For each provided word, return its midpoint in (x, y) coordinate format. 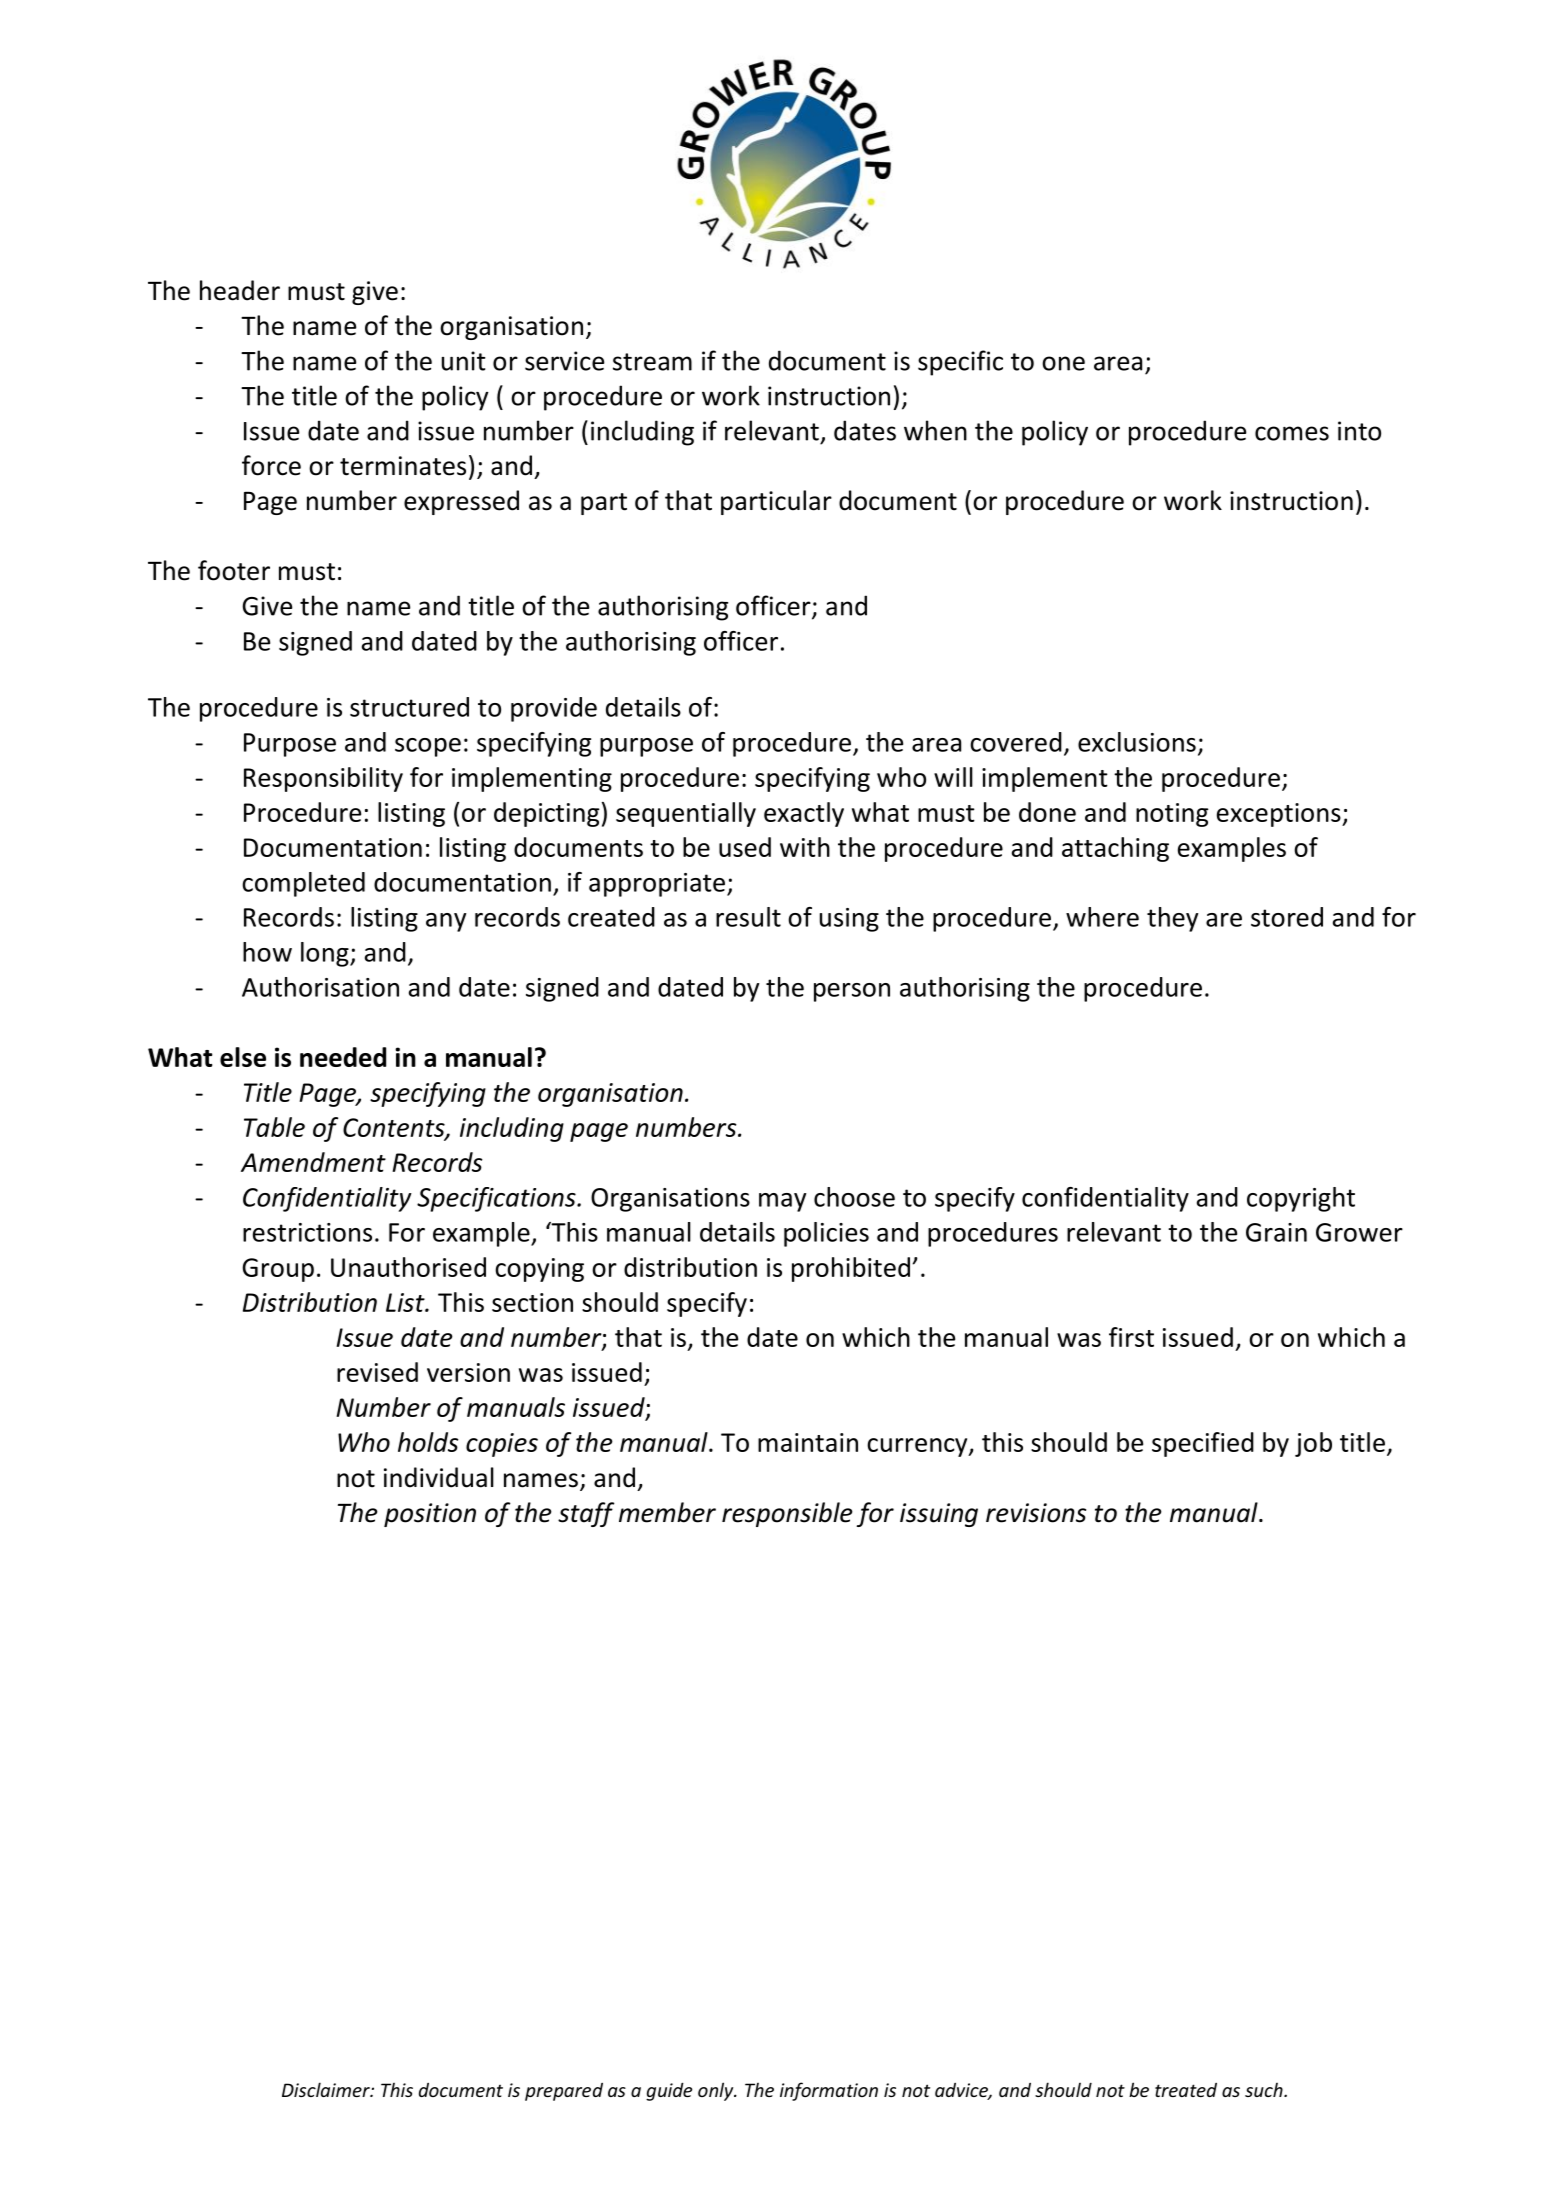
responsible (787, 1514)
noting (1172, 815)
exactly (804, 814)
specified (1203, 1444)
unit (463, 361)
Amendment (313, 1162)
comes (1292, 433)
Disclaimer (327, 2089)
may (782, 1202)
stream (652, 362)
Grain (1276, 1232)
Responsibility (323, 779)
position (430, 1515)
